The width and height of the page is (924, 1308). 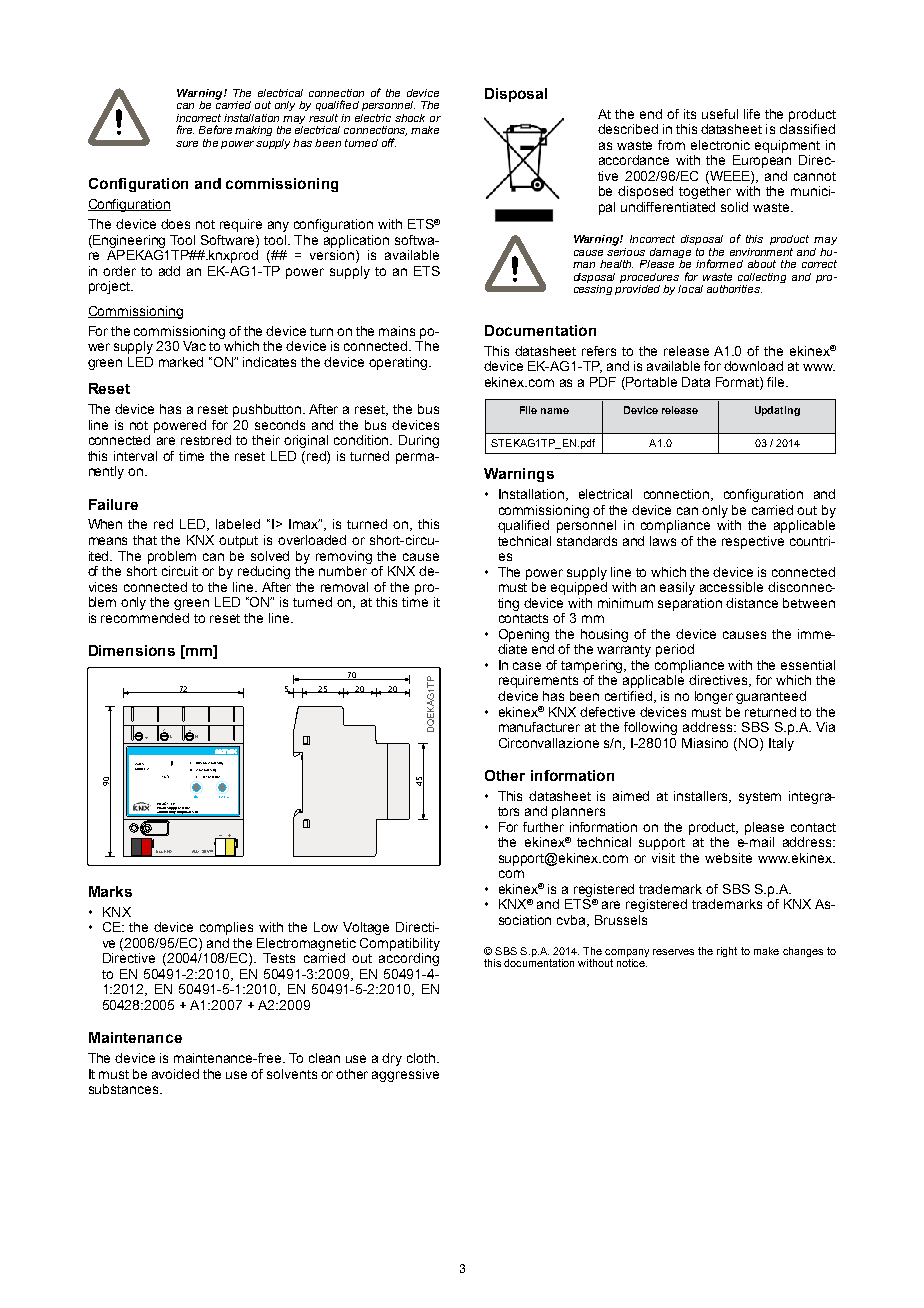 What do you see at coordinates (397, 331) in the page?
I see `mains` at bounding box center [397, 331].
